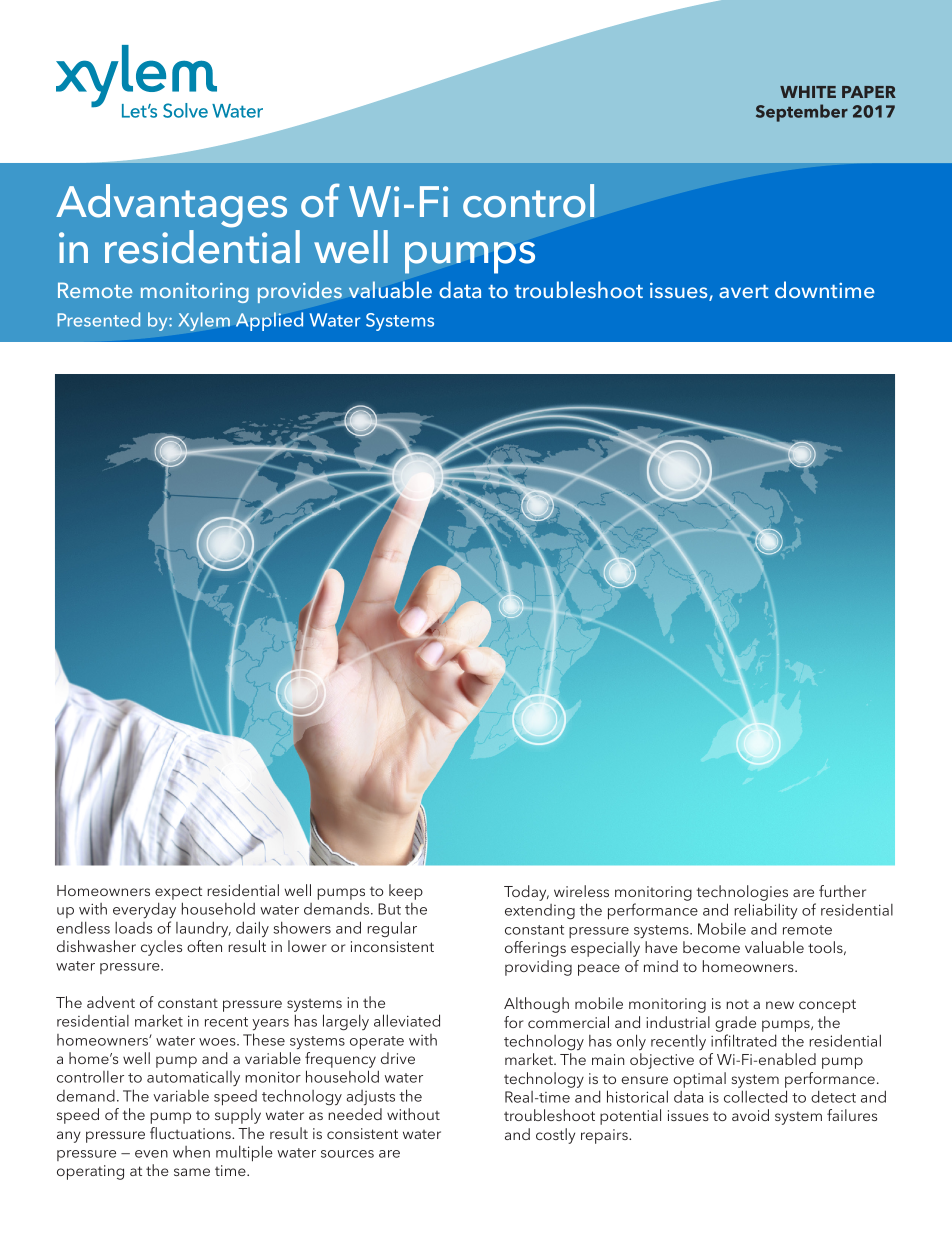 The image size is (952, 1233). What do you see at coordinates (171, 206) in the document?
I see `Advantages` at bounding box center [171, 206].
